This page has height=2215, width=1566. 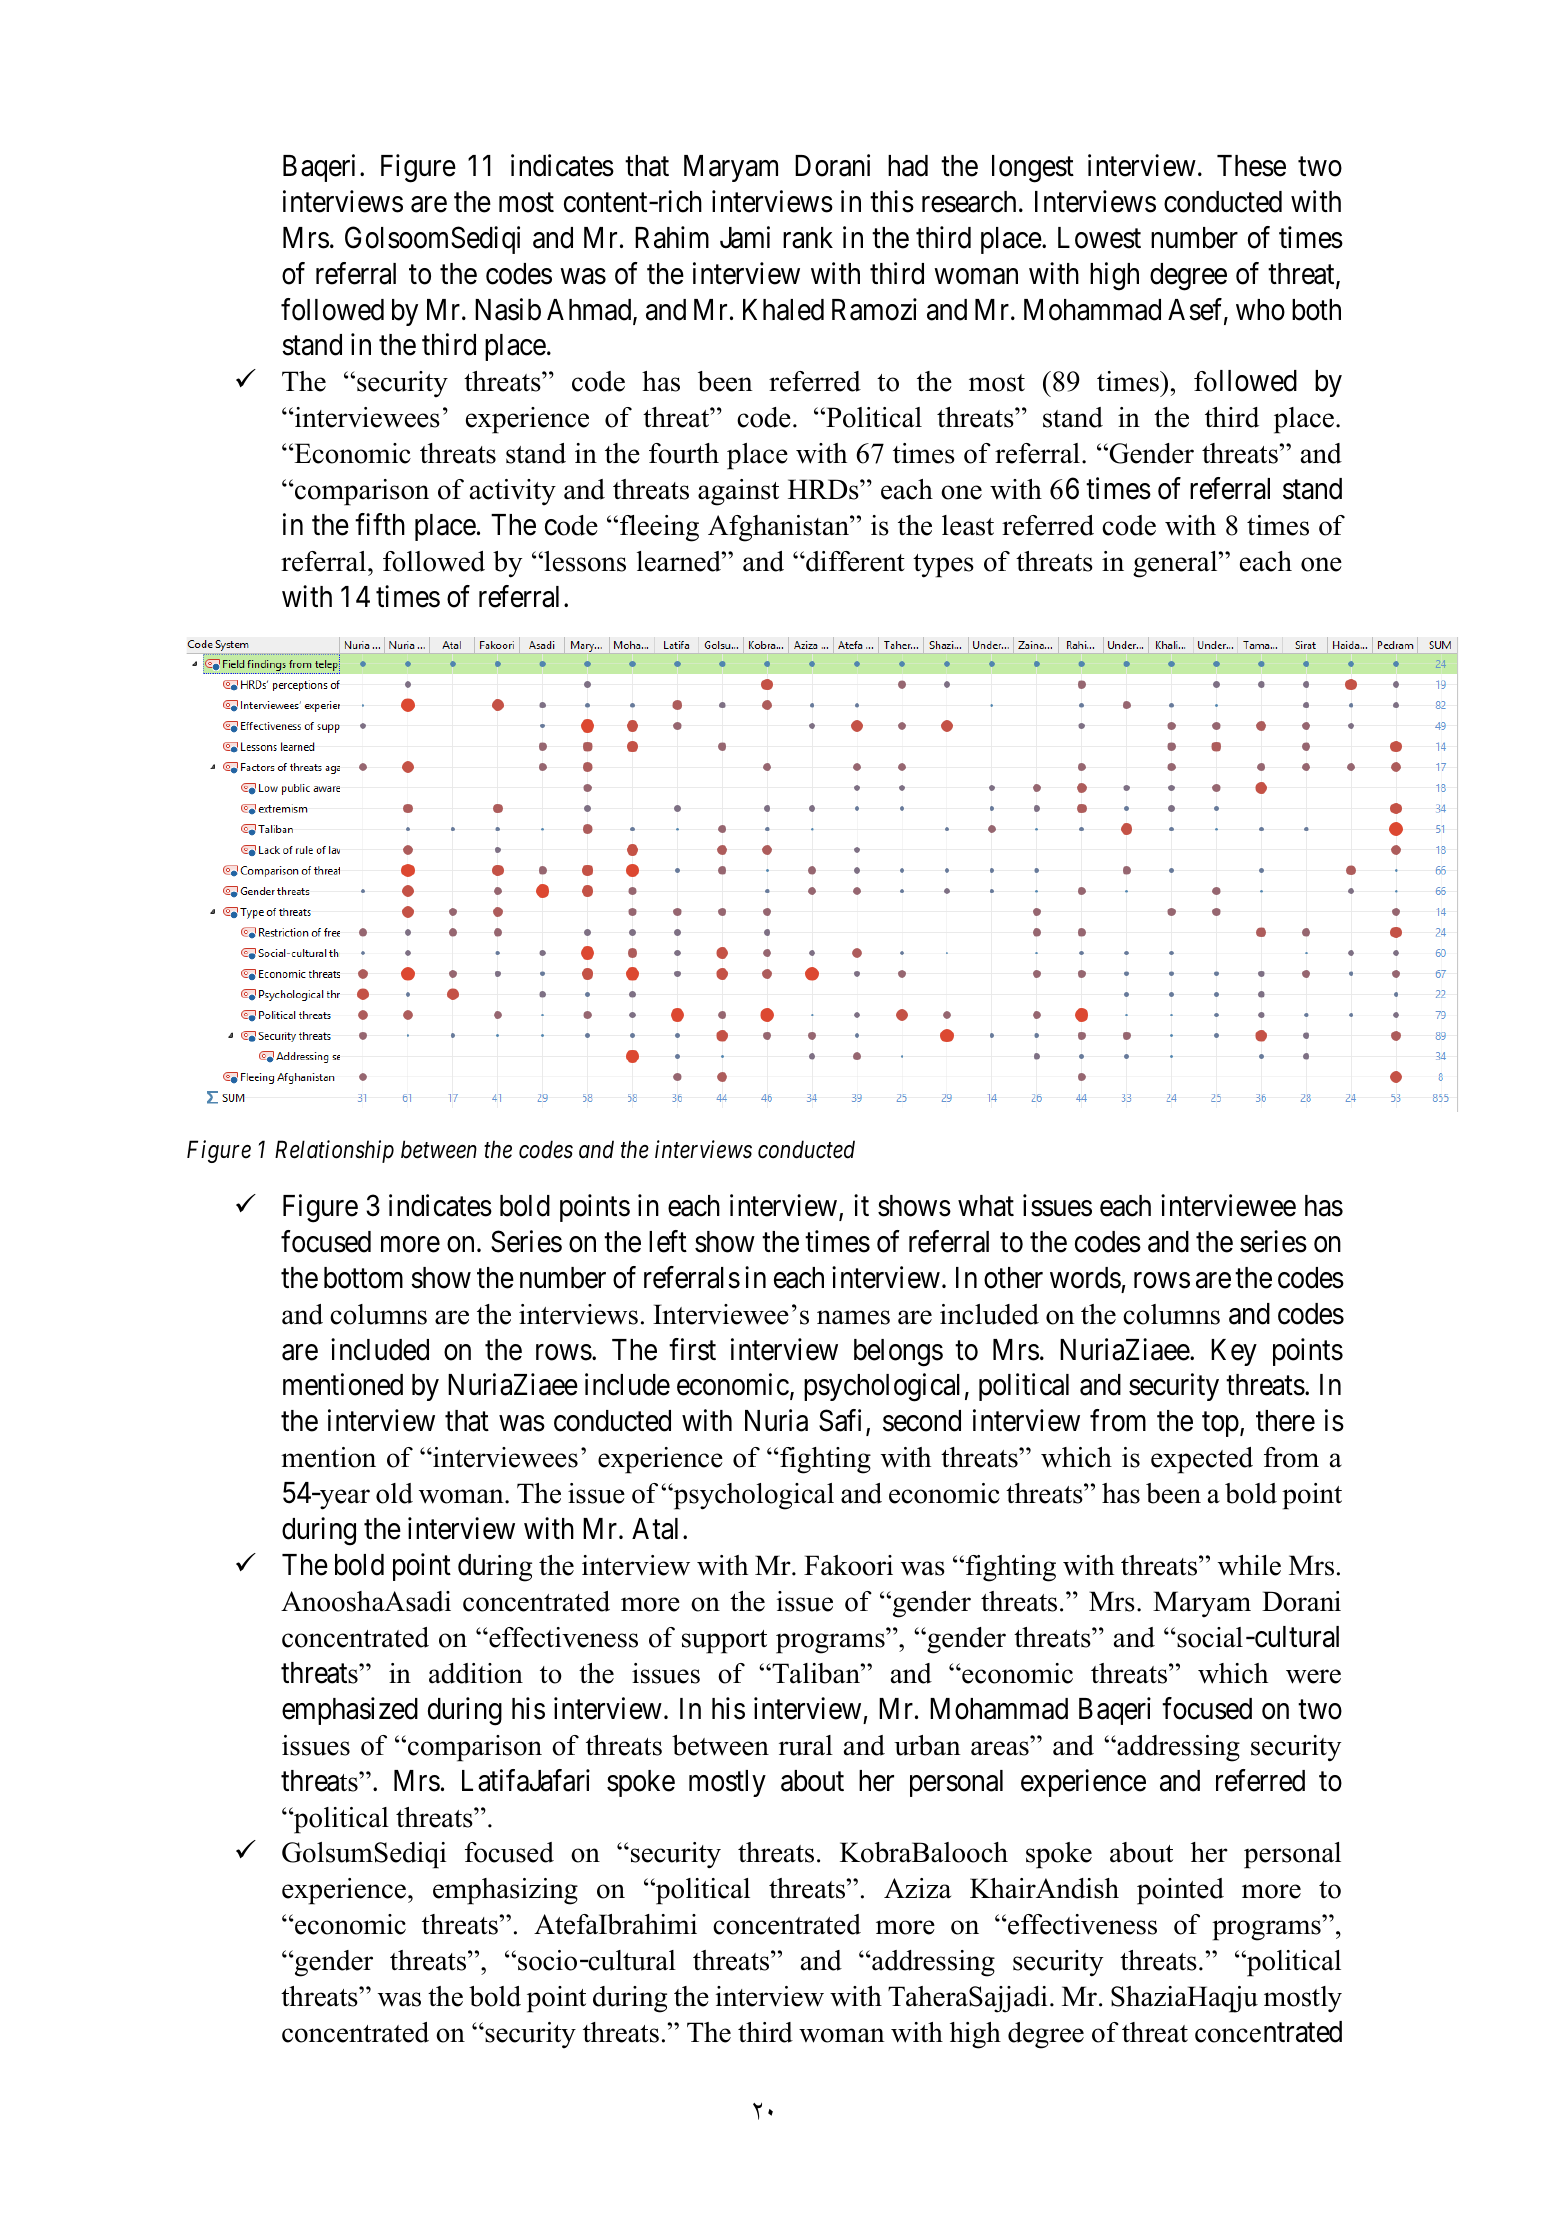 I want to click on different, so click(x=854, y=561).
